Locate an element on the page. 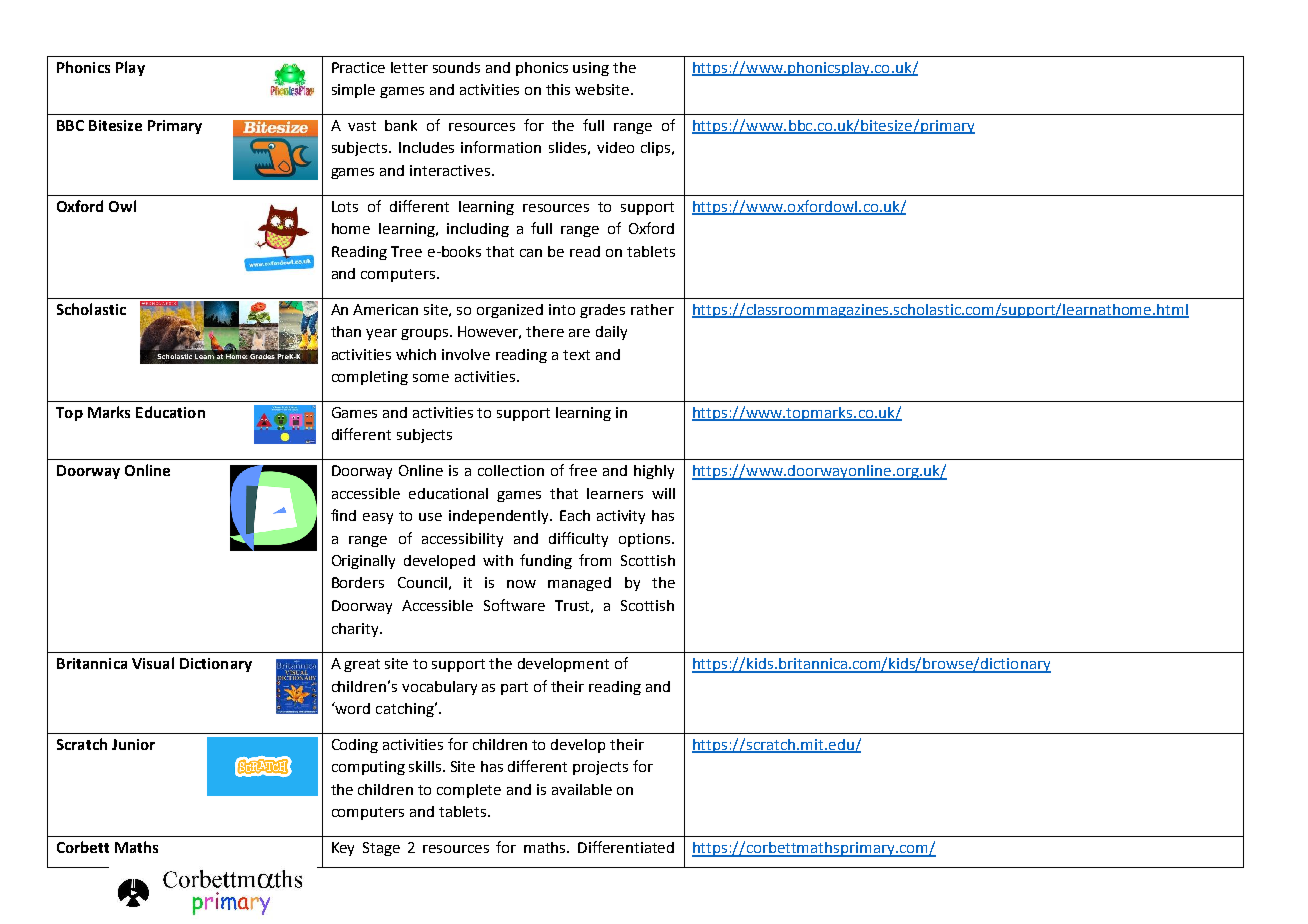  year is located at coordinates (381, 334).
